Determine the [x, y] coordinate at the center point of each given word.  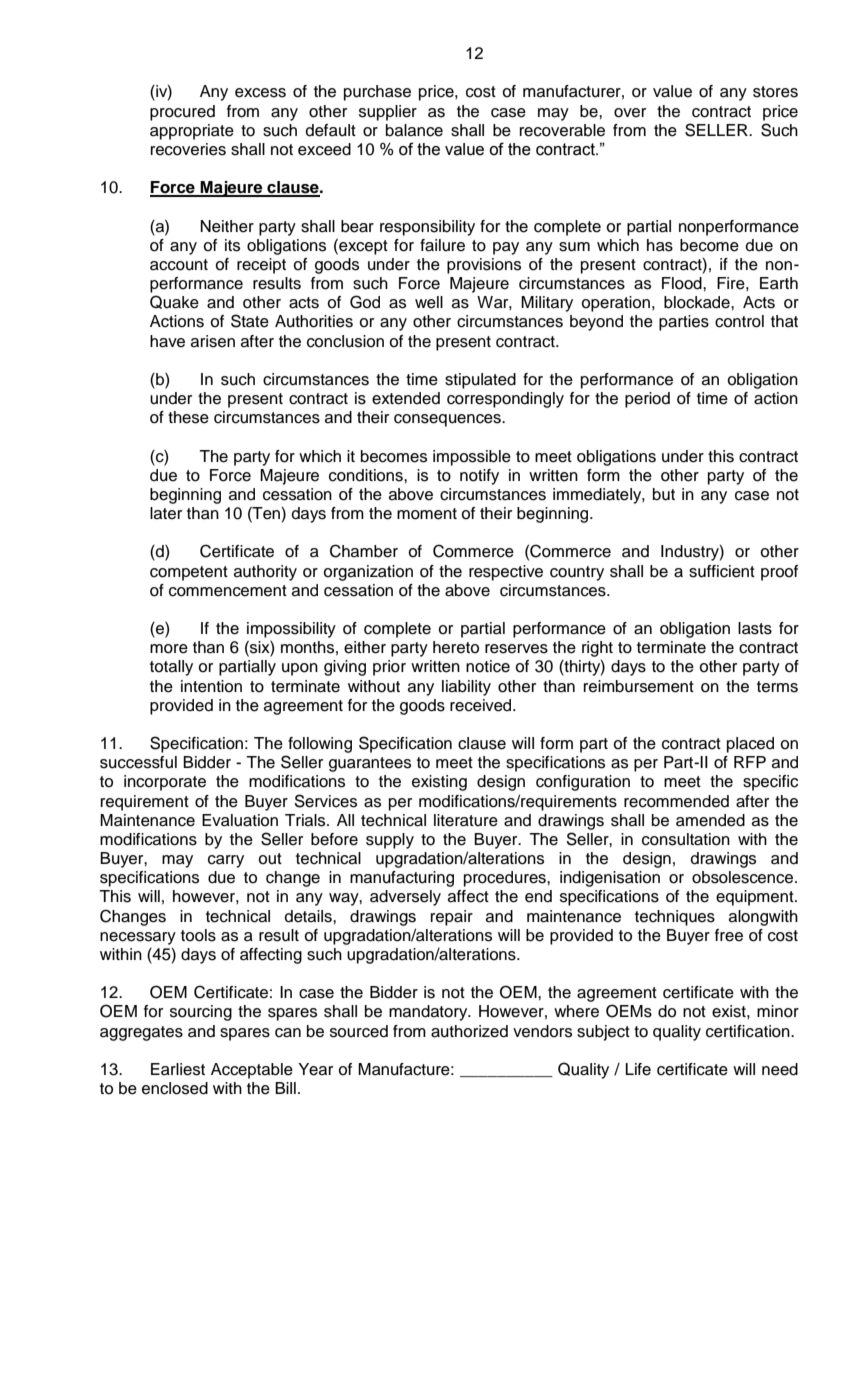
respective [506, 573]
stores [775, 92]
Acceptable [252, 1071]
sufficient [722, 571]
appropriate [192, 132]
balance [414, 130]
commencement [228, 591]
